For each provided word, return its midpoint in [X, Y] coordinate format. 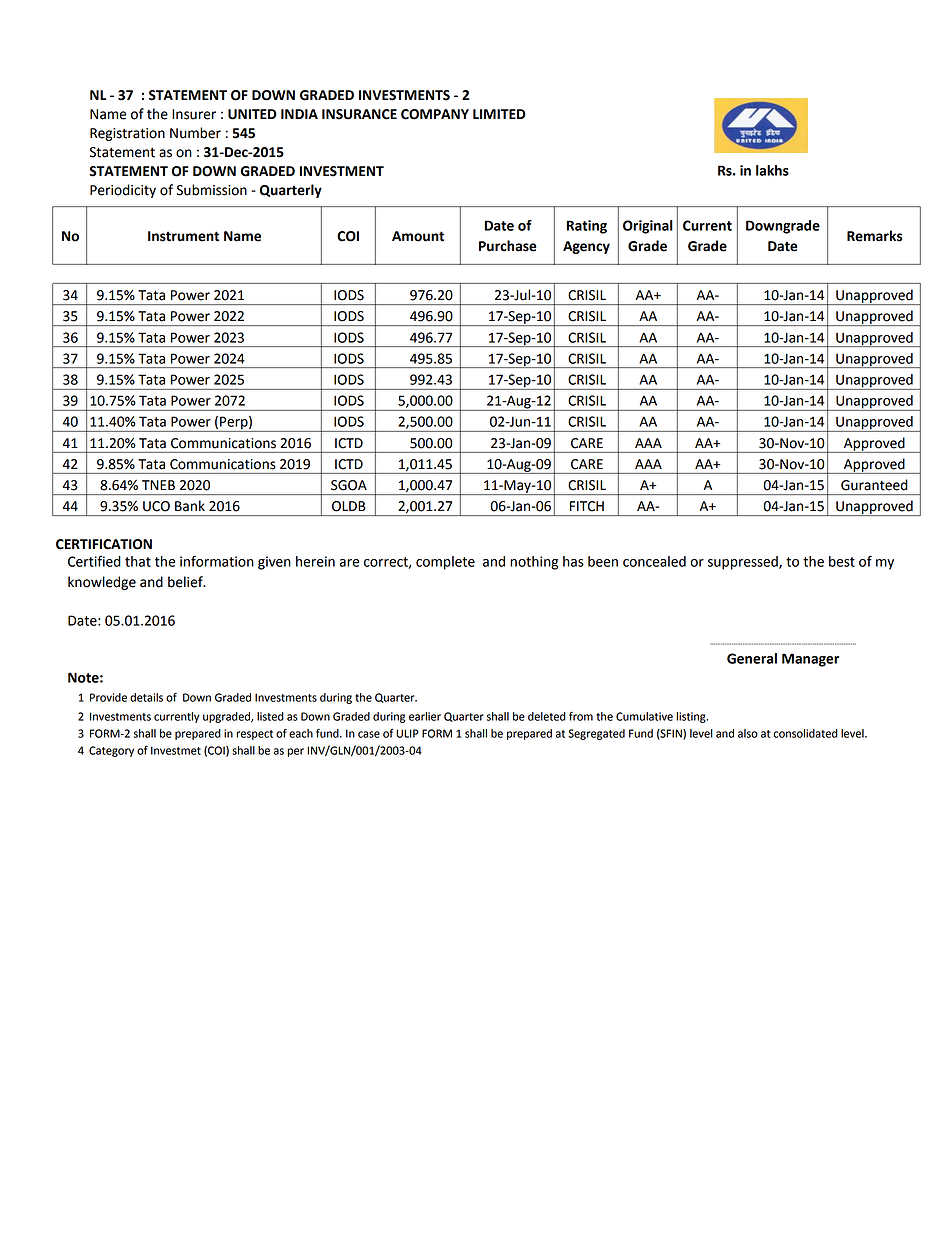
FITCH [587, 506]
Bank [190, 506]
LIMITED [499, 114]
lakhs [772, 170]
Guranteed [874, 485]
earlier [425, 716]
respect [255, 735]
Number [195, 133]
